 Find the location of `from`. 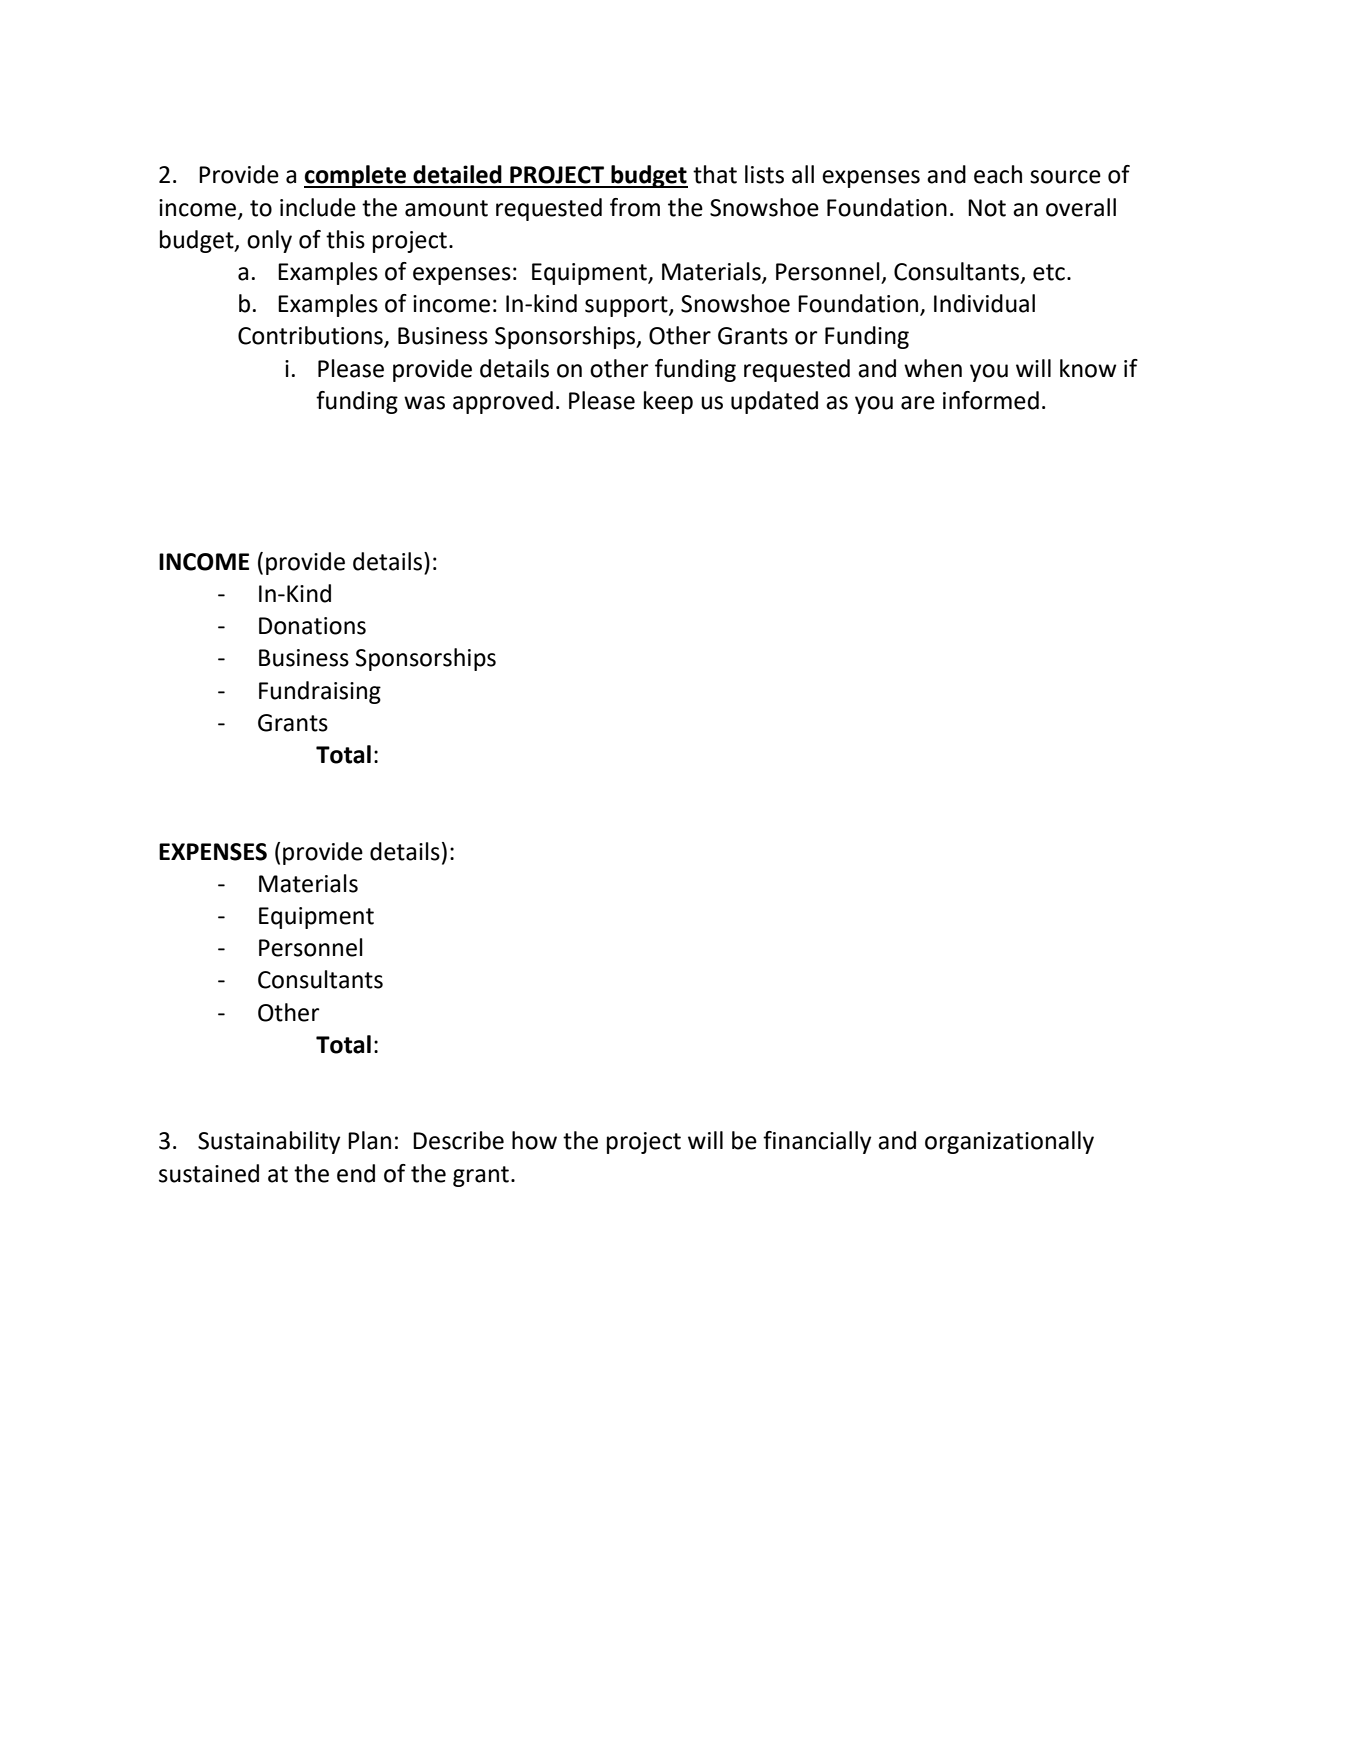

from is located at coordinates (635, 207).
